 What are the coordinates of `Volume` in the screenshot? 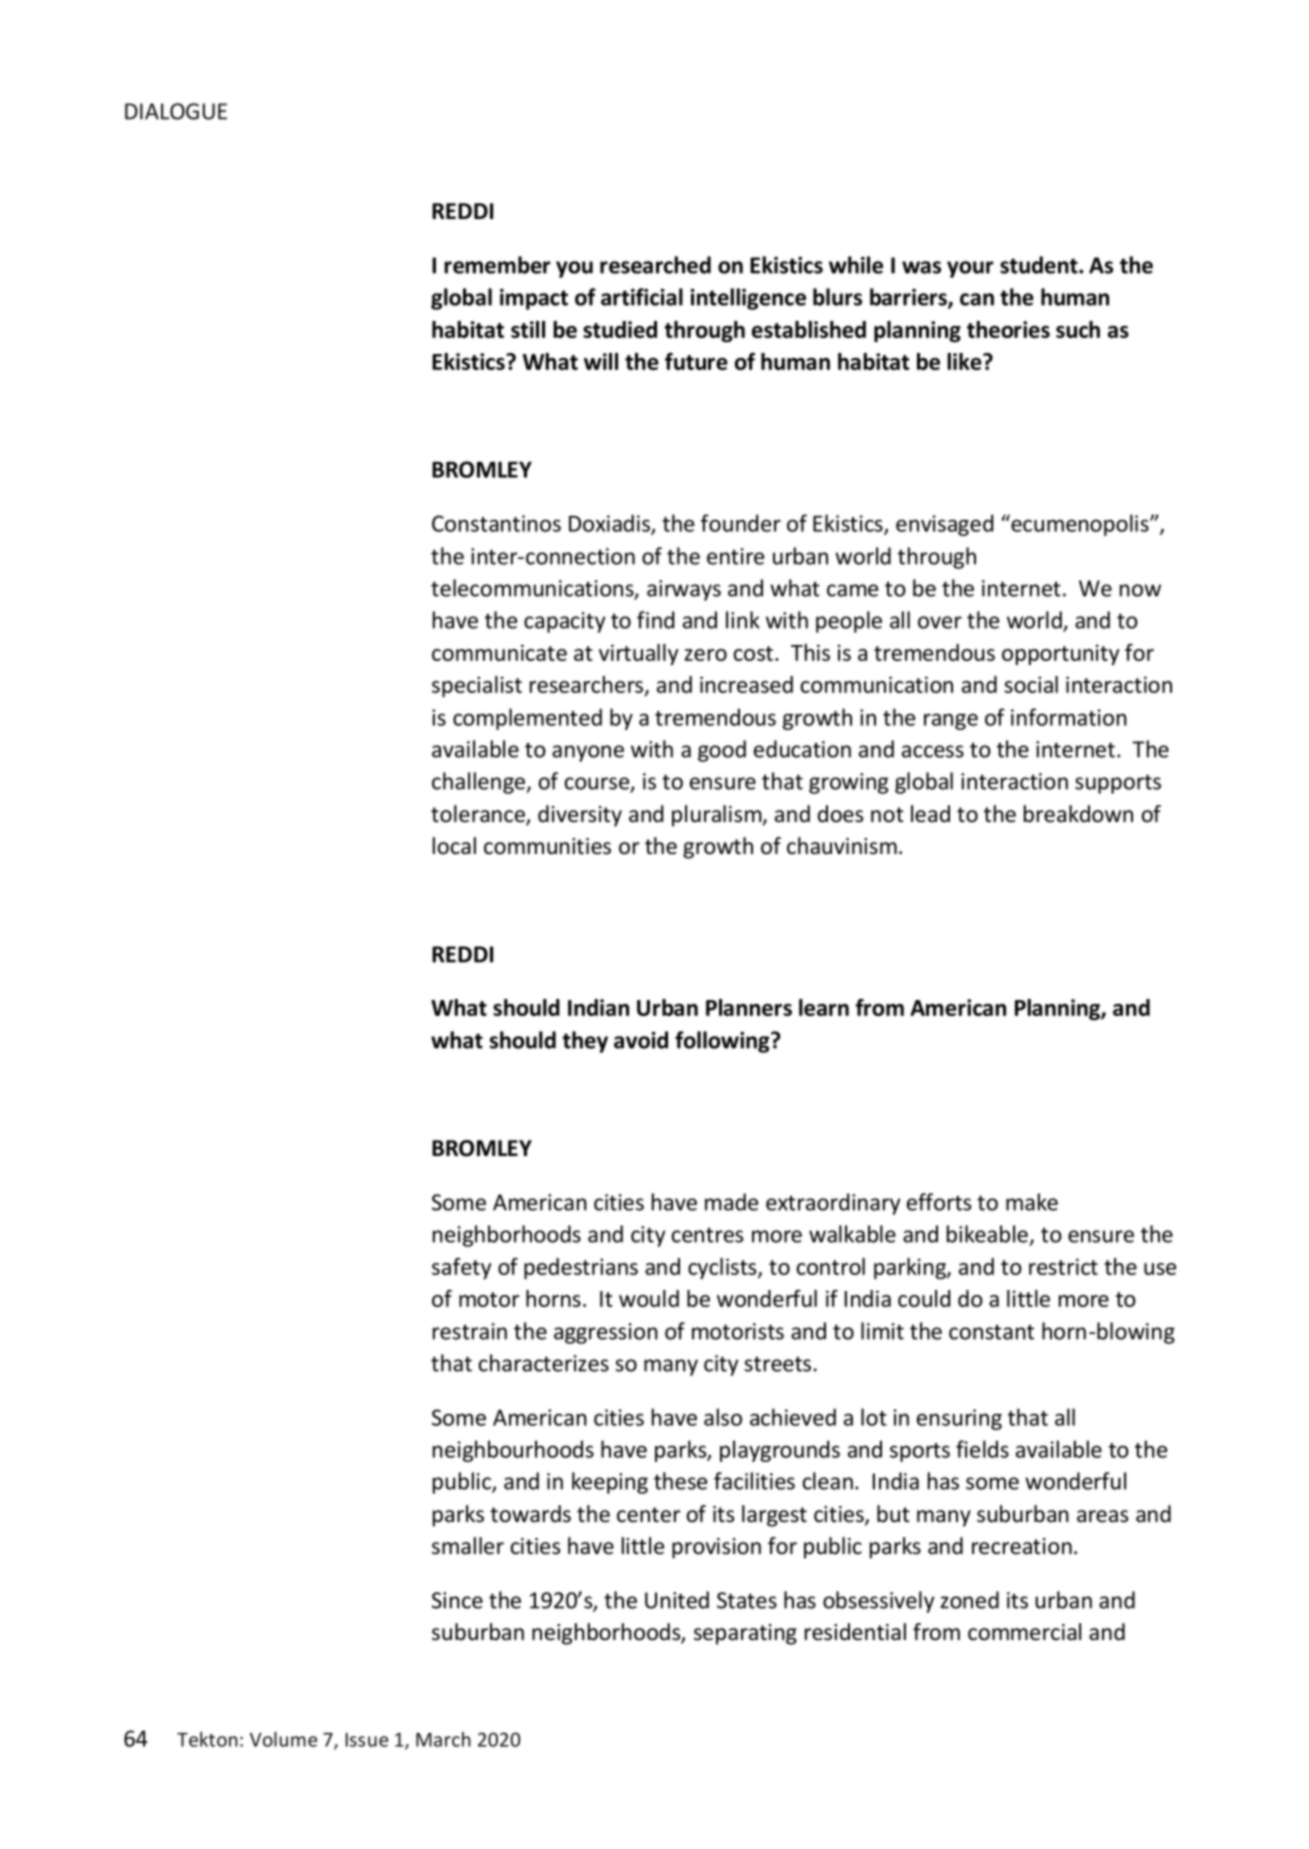 It's located at (283, 1739).
